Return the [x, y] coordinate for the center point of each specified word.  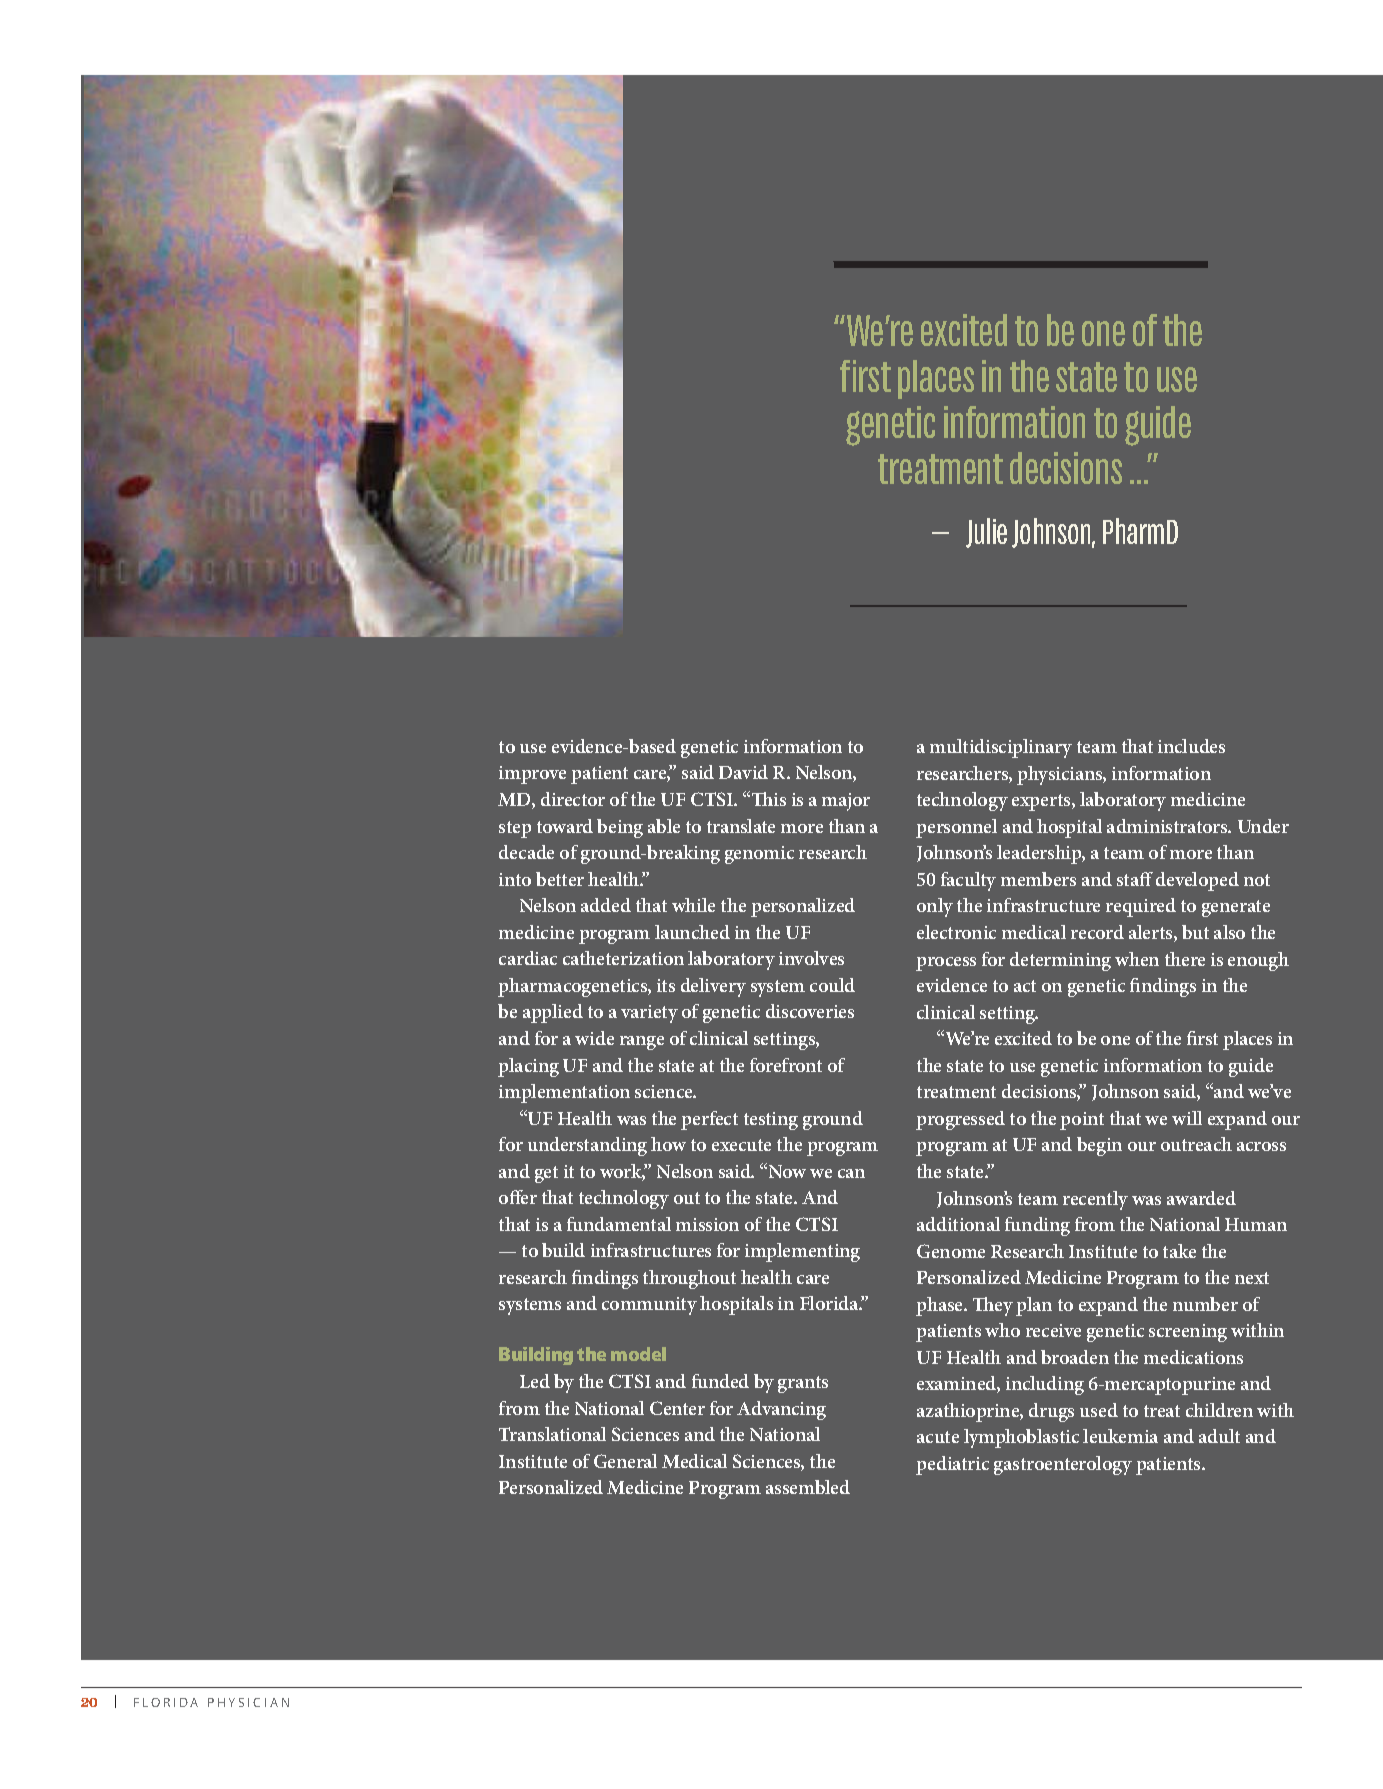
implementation [564, 1093]
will [1187, 1118]
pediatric [952, 1465]
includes [1191, 746]
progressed [960, 1120]
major [846, 802]
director [573, 799]
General [625, 1461]
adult [1219, 1436]
